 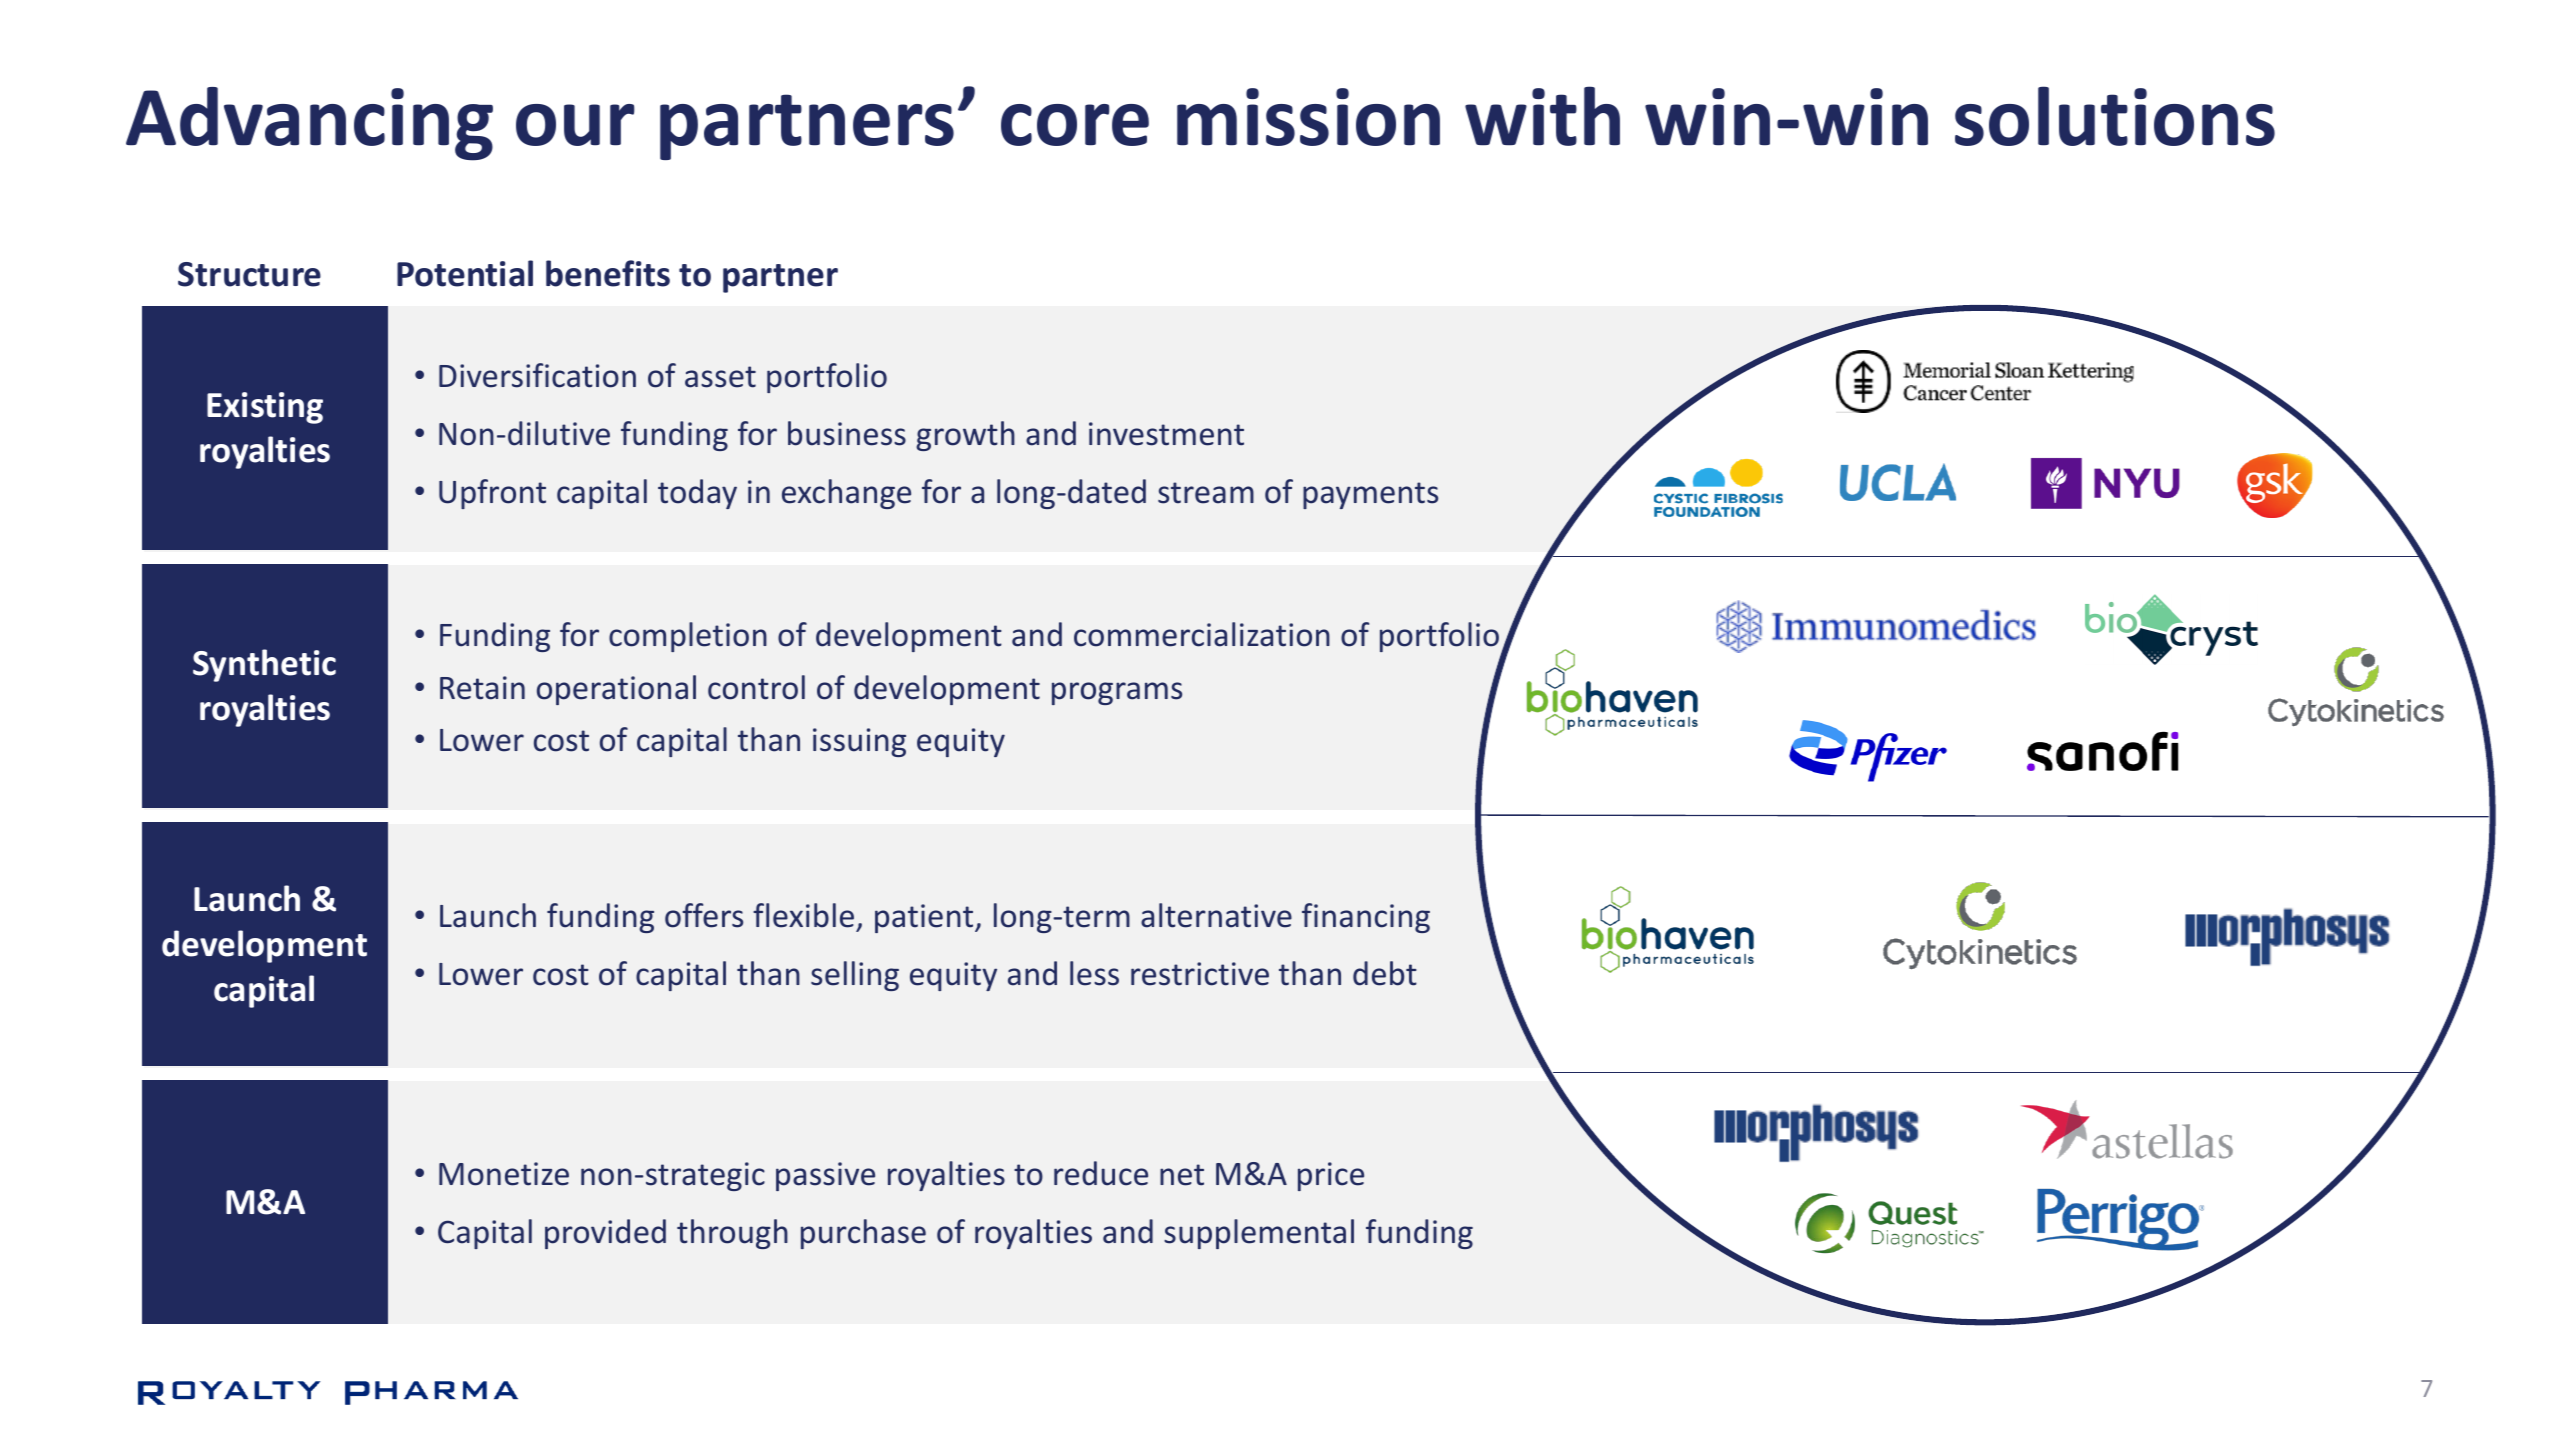 I want to click on our, so click(x=575, y=125).
